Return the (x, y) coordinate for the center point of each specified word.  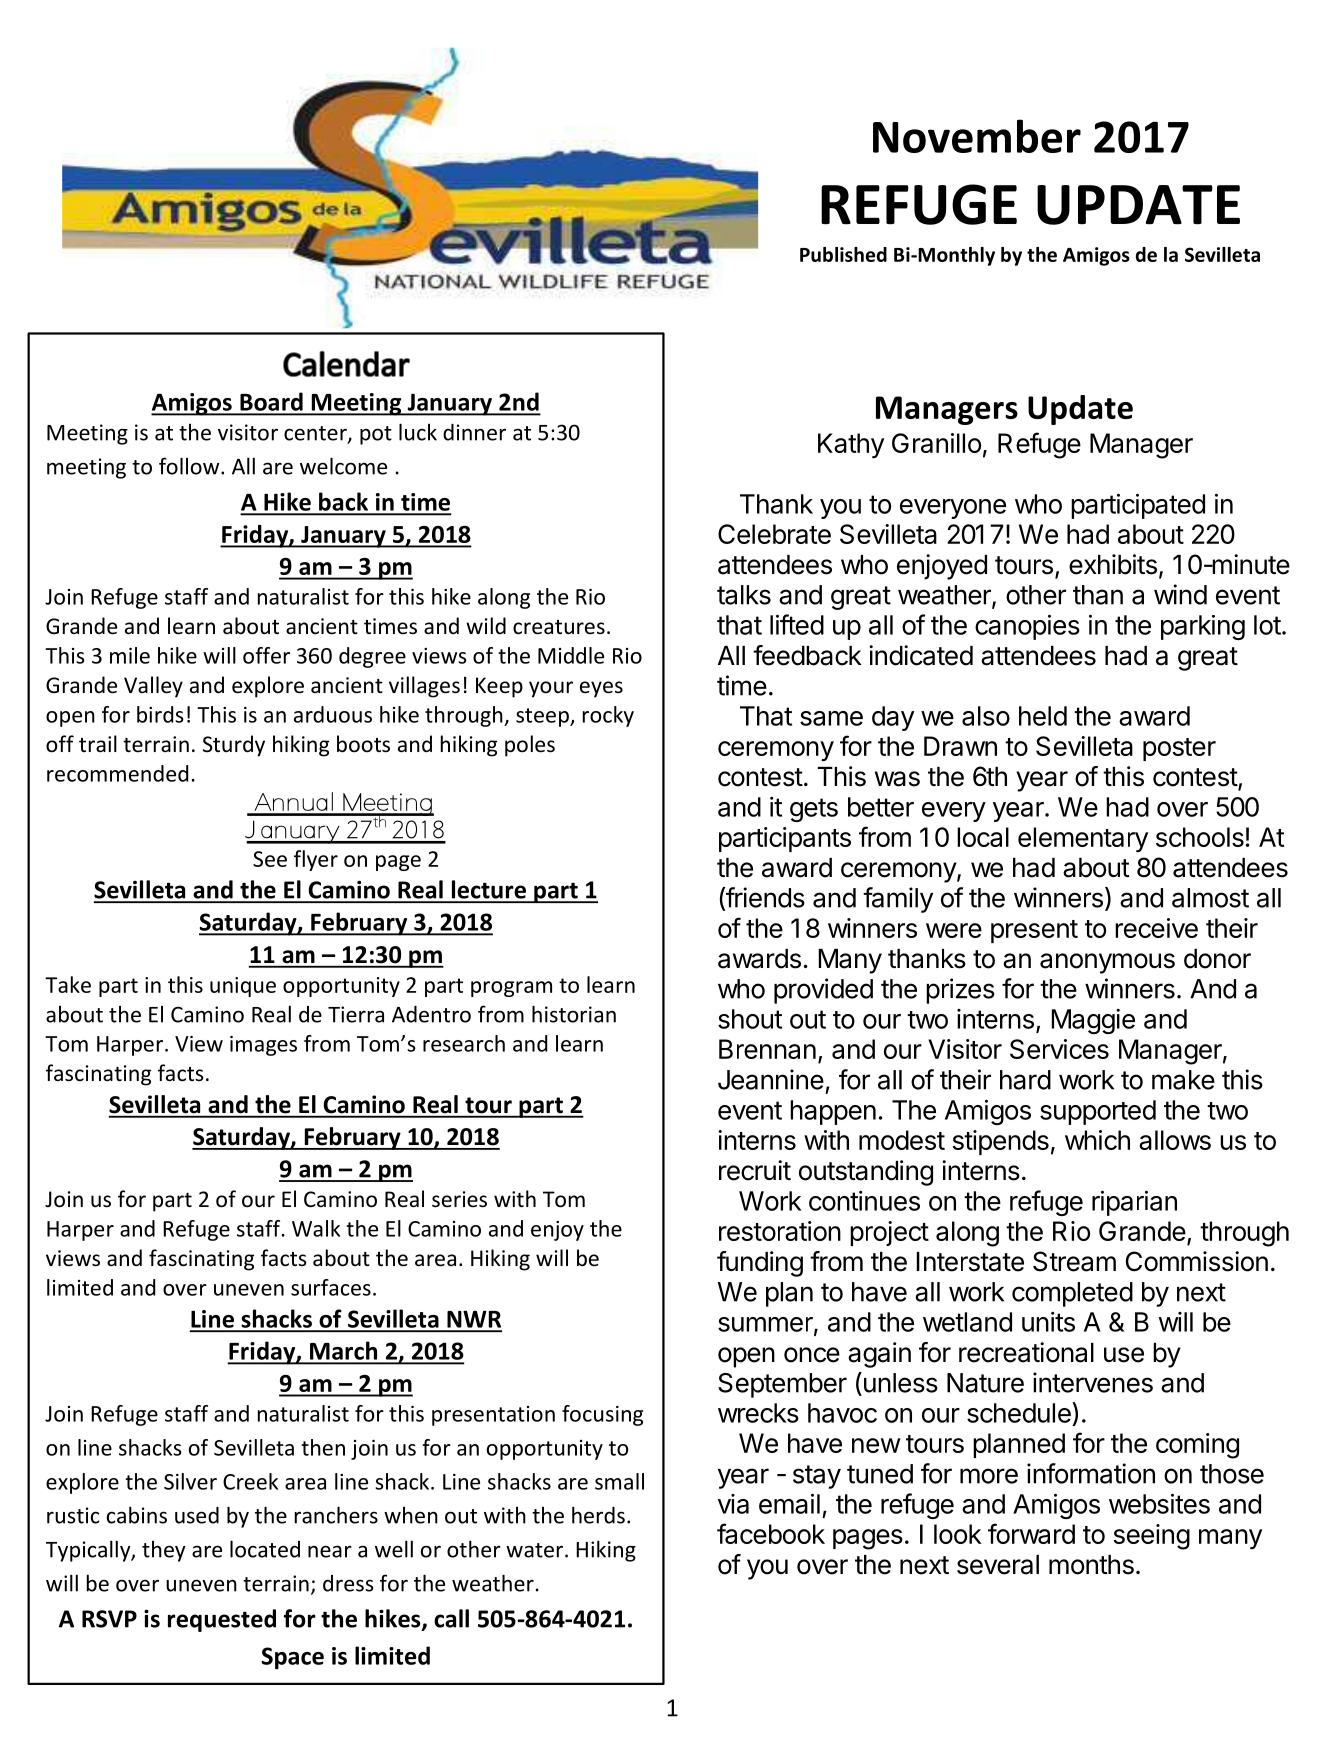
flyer (316, 860)
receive (1156, 928)
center (316, 434)
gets (814, 810)
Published (843, 254)
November (977, 136)
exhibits (1113, 564)
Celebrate (774, 534)
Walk (316, 1228)
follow (190, 466)
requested (222, 1620)
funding (760, 1264)
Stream (1074, 1261)
